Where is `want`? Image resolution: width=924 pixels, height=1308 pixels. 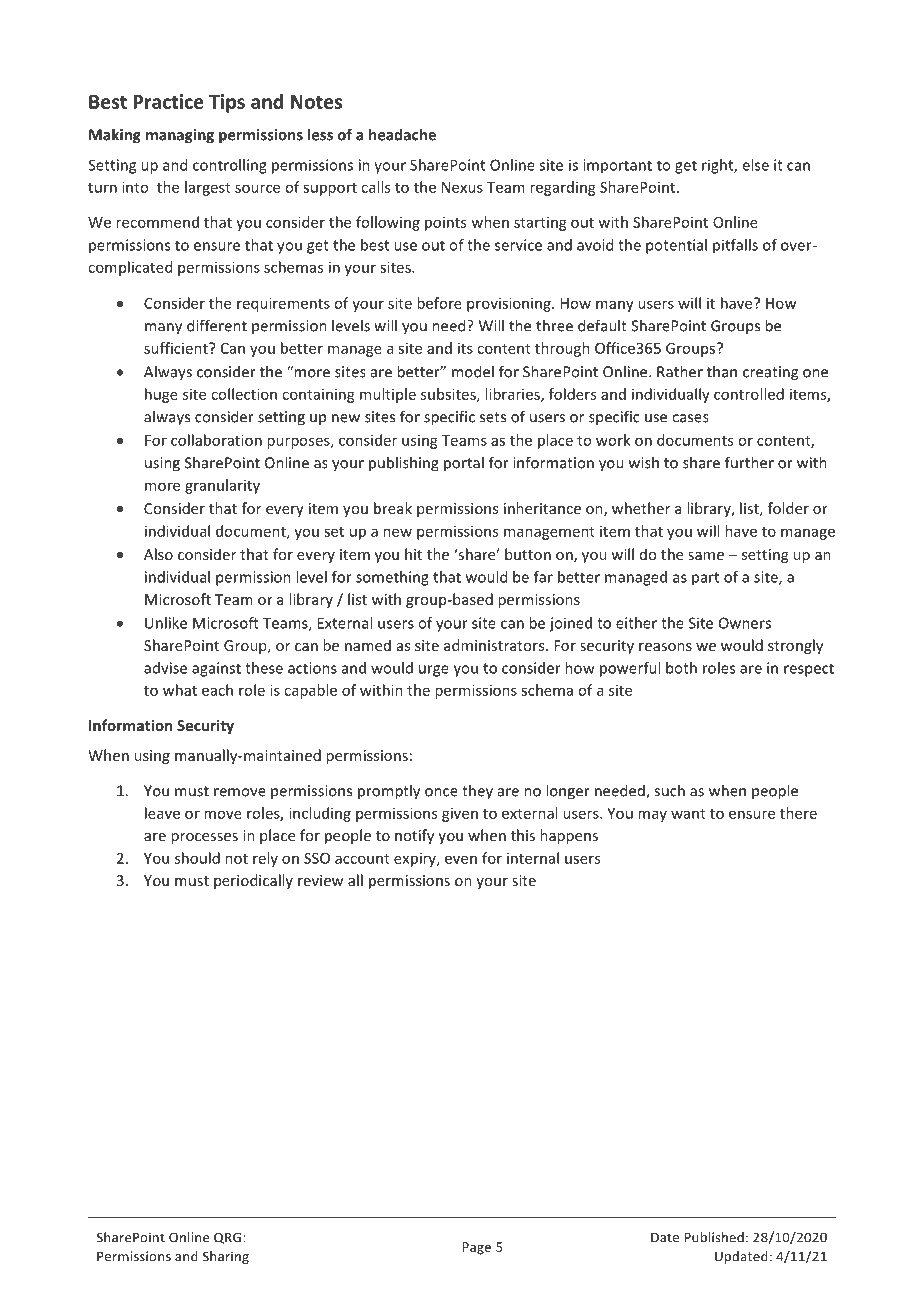 want is located at coordinates (688, 814).
